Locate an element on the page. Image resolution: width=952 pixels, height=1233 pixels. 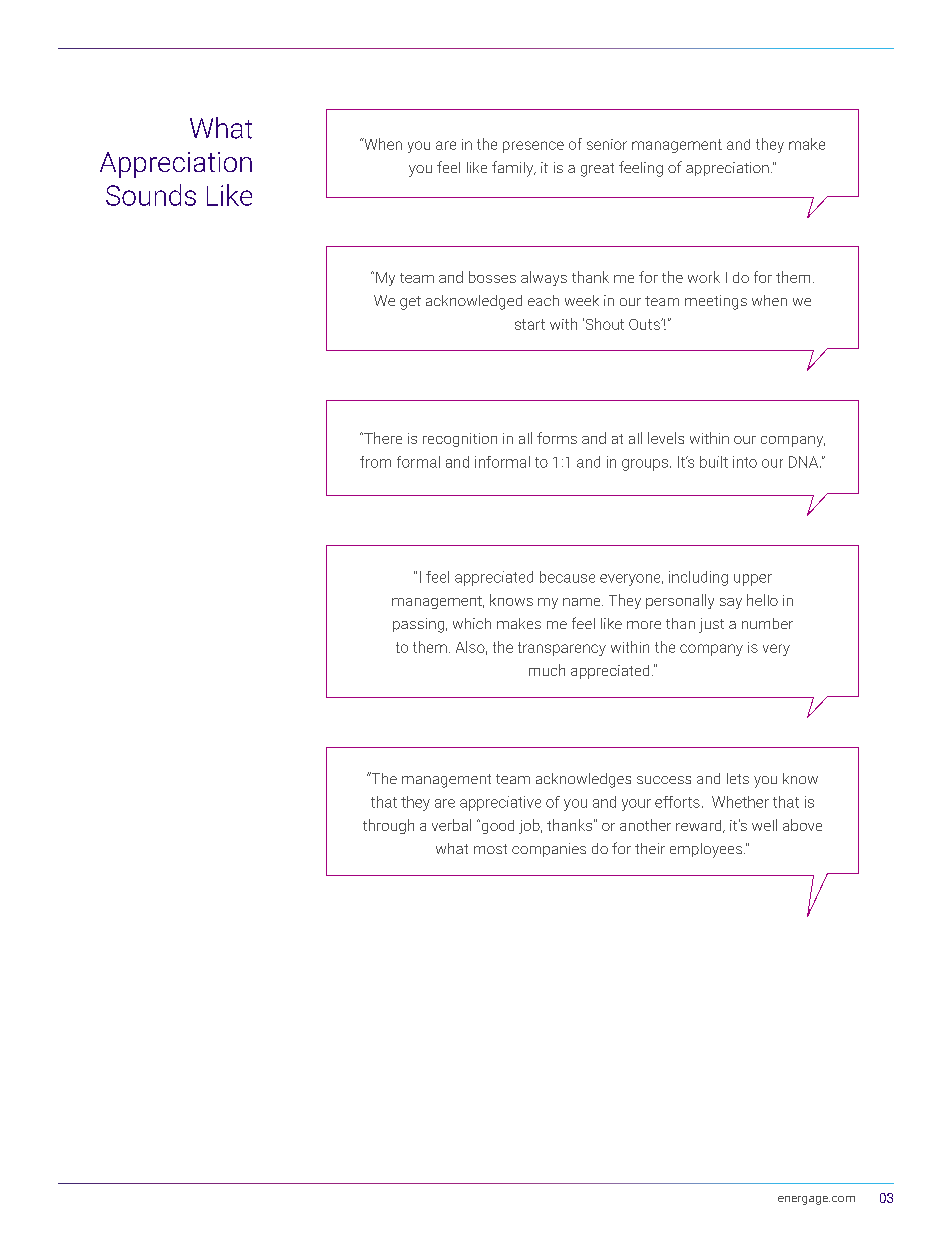
start is located at coordinates (530, 324).
